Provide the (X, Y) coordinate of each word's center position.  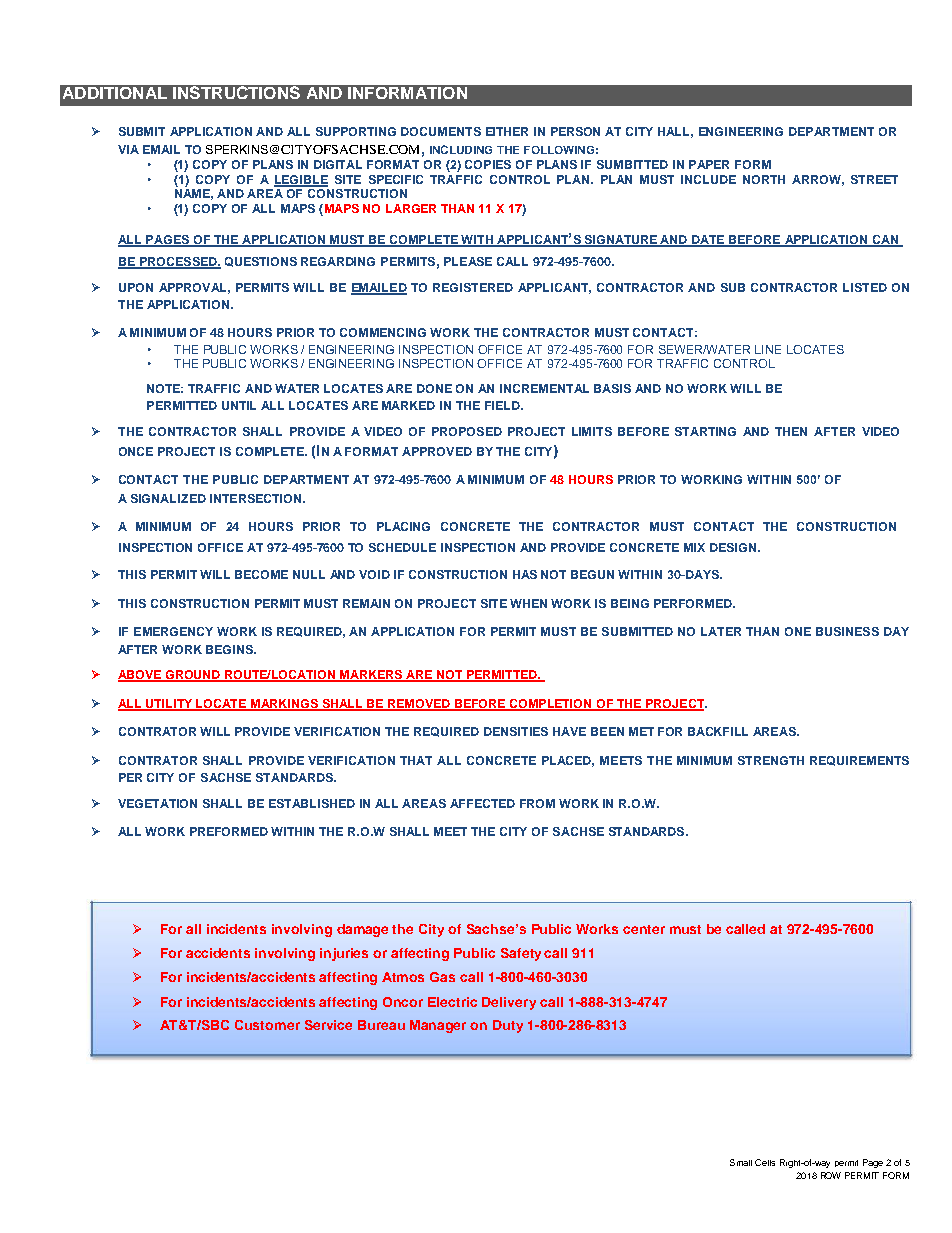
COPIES (488, 164)
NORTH (764, 179)
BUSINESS (847, 631)
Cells (765, 1162)
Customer (267, 1025)
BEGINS (231, 649)
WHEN (528, 603)
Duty (508, 1026)
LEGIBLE (301, 180)
